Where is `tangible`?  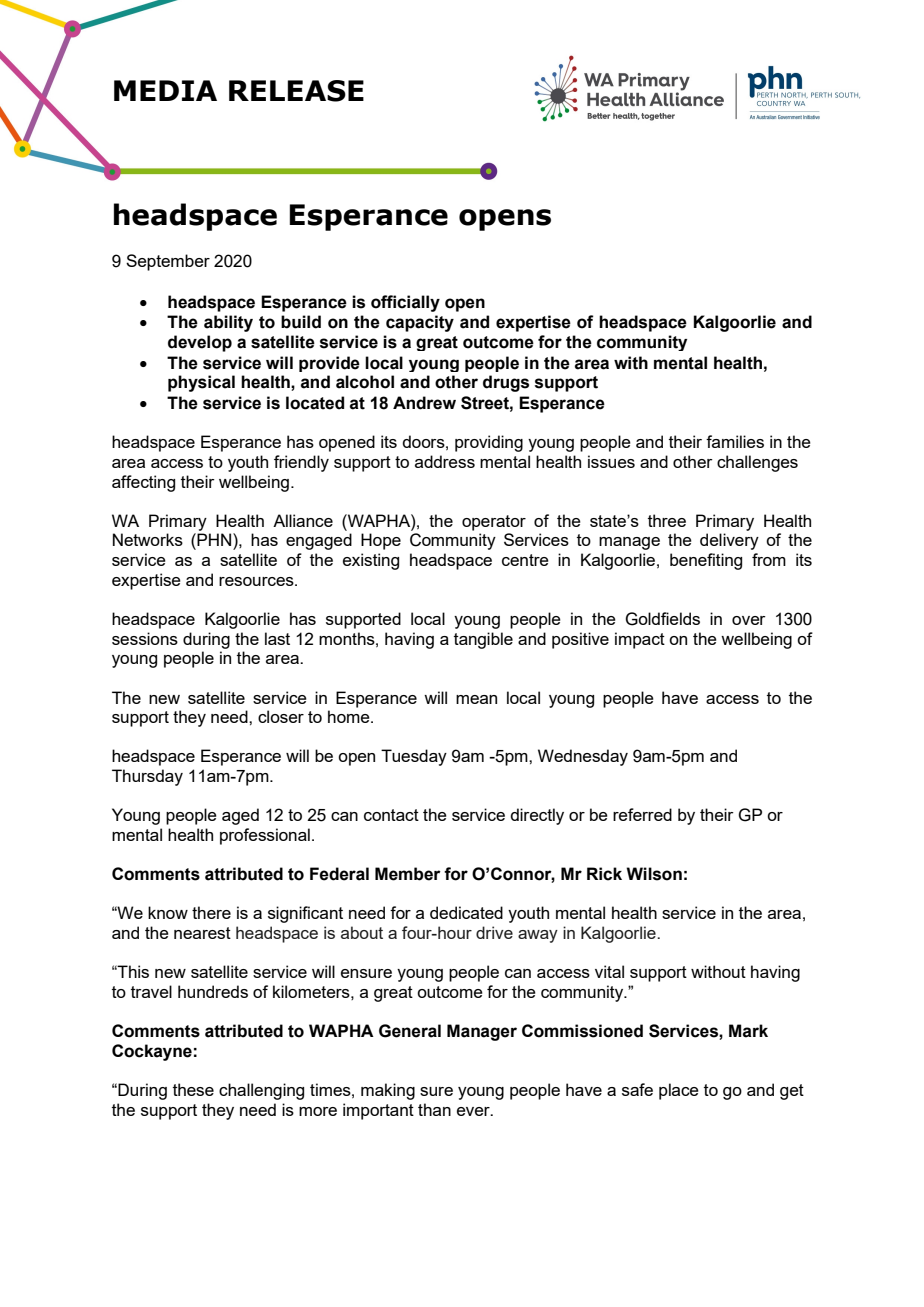
tangible is located at coordinates (483, 640).
